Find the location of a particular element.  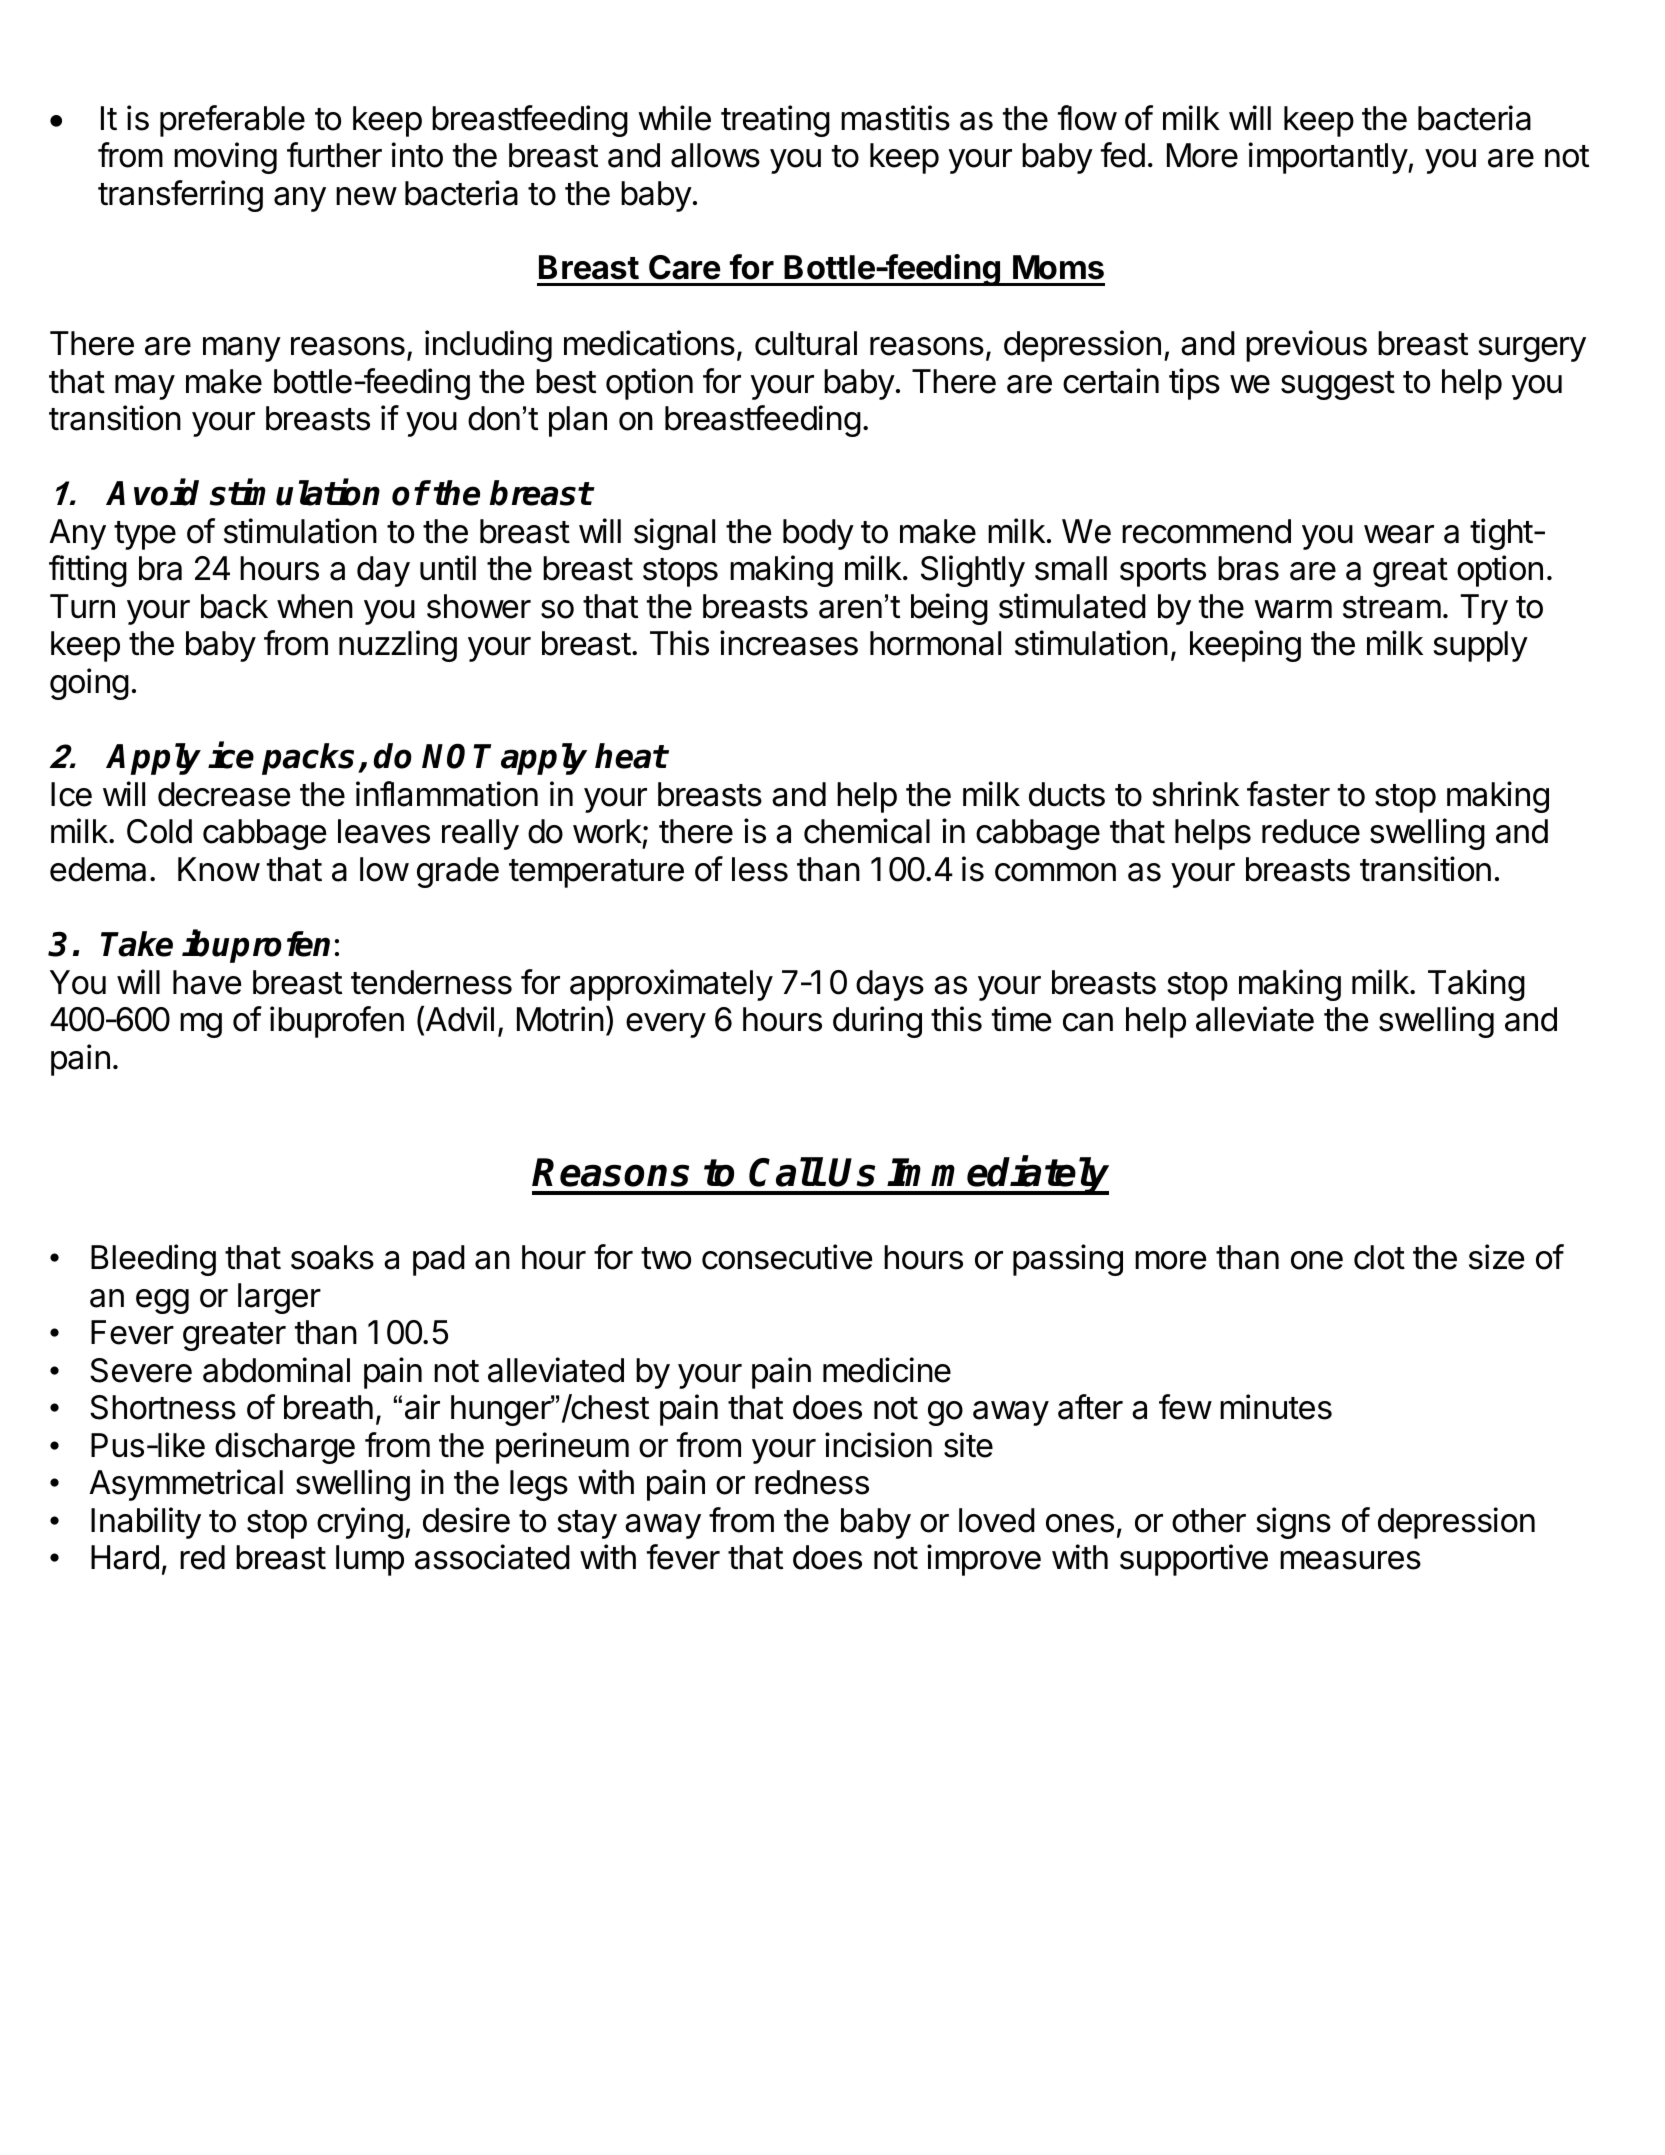

cultural is located at coordinates (806, 343).
